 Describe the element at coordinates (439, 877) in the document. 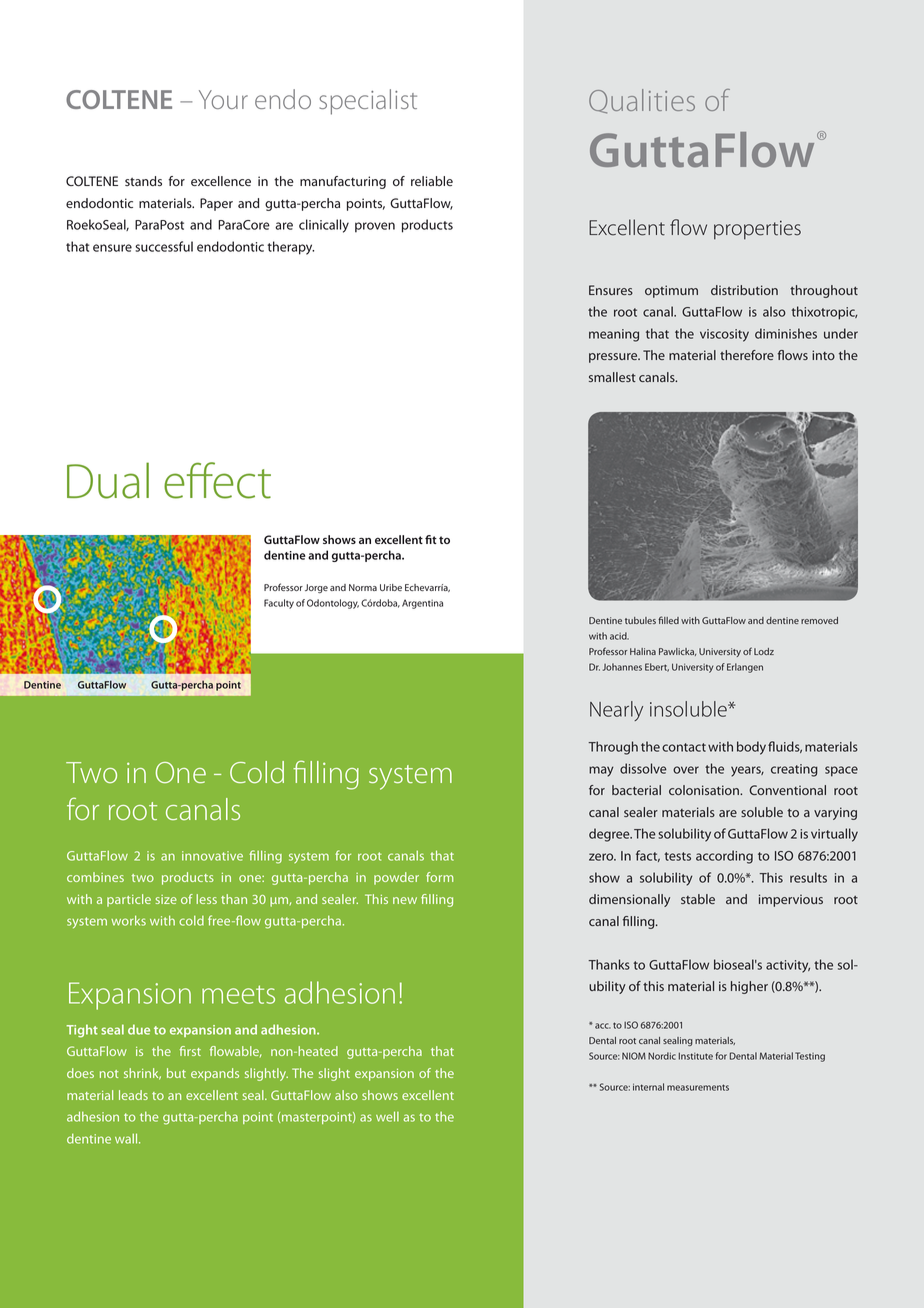

I see `form` at that location.
